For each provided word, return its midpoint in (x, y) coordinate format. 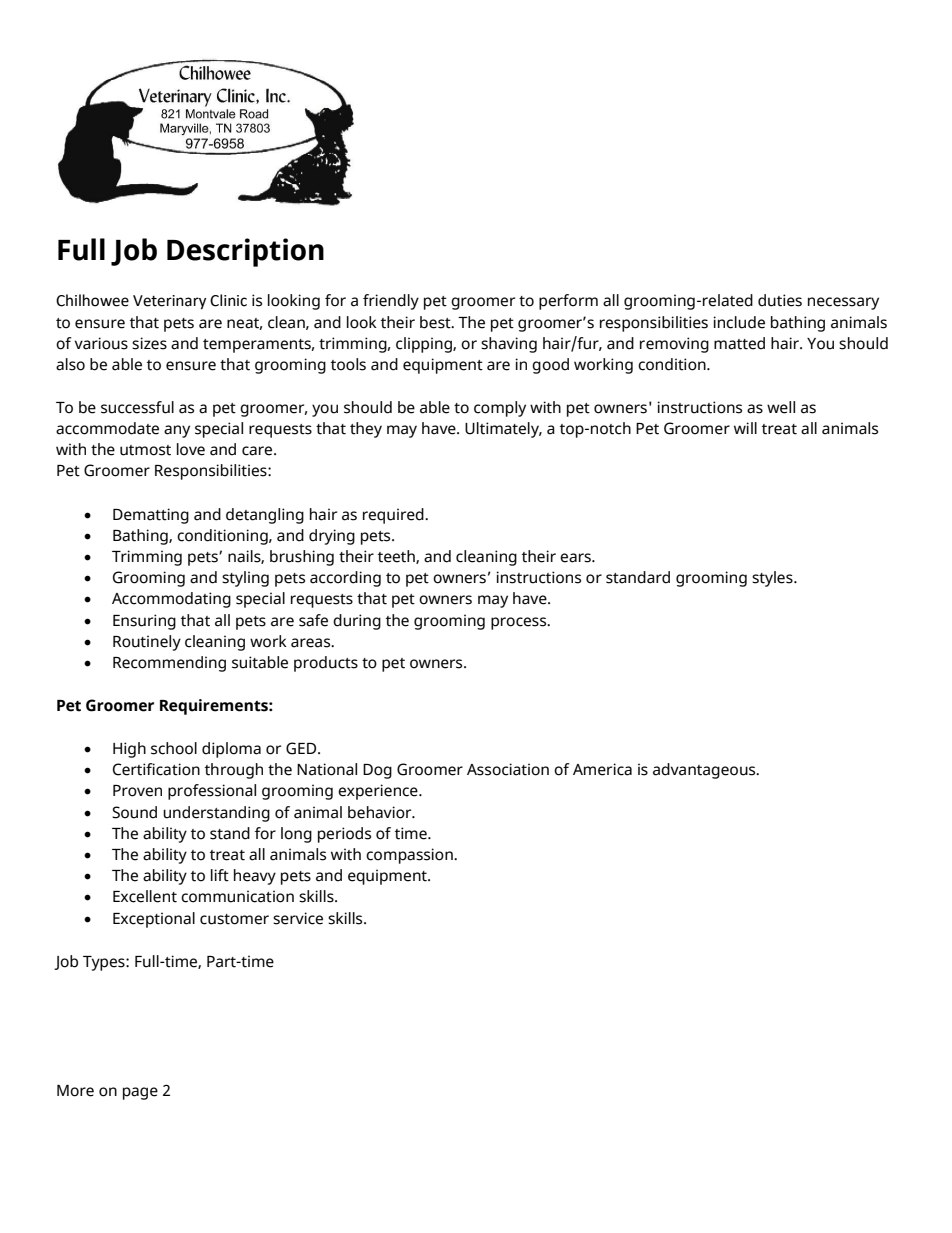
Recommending (169, 664)
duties (780, 300)
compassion (410, 856)
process (520, 623)
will (745, 428)
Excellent (145, 896)
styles (773, 579)
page (140, 1093)
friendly (391, 302)
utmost (145, 450)
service (298, 918)
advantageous (705, 771)
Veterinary (169, 302)
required (394, 516)
